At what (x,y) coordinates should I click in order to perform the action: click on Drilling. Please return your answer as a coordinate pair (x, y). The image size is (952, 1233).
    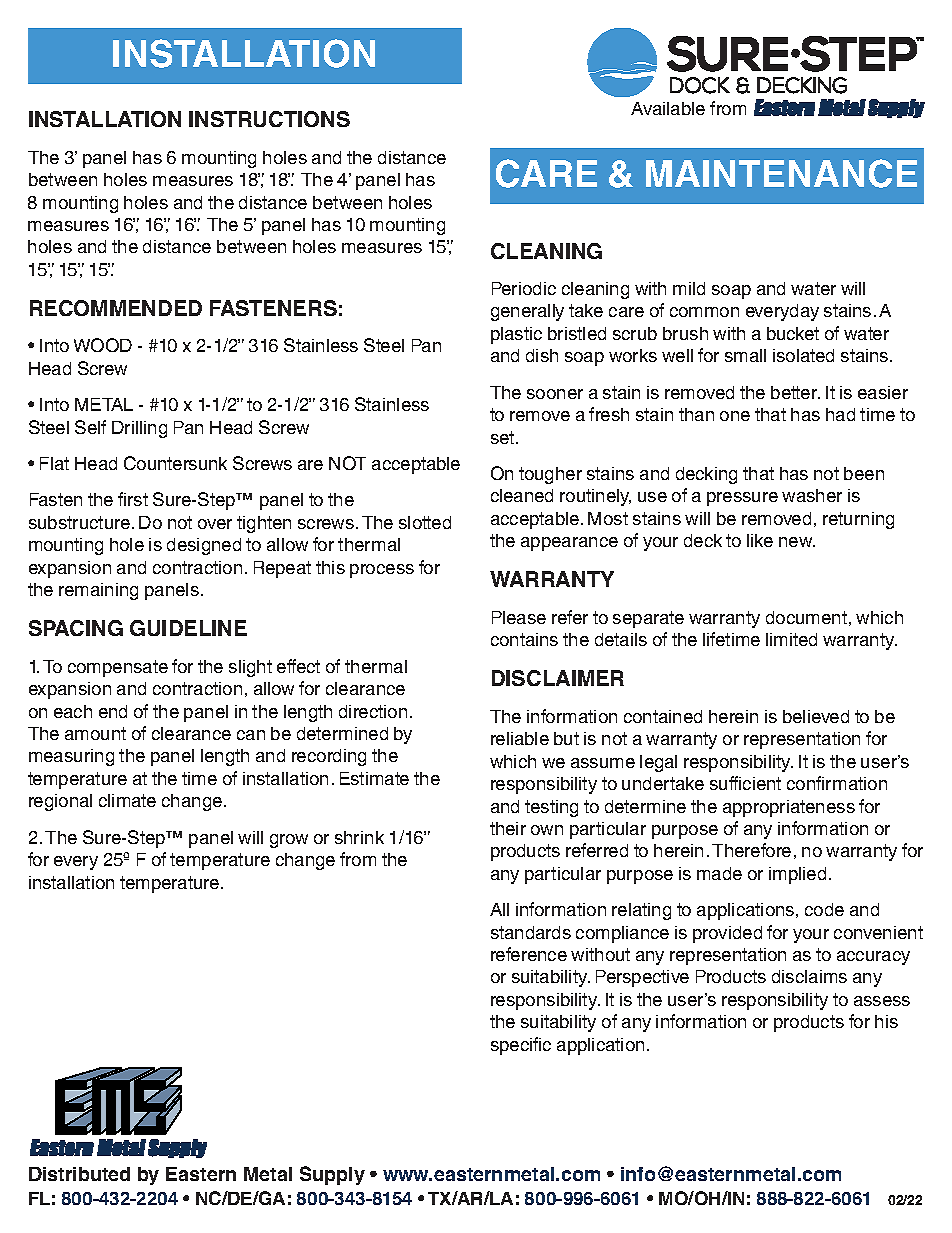
    Looking at the image, I should click on (139, 429).
